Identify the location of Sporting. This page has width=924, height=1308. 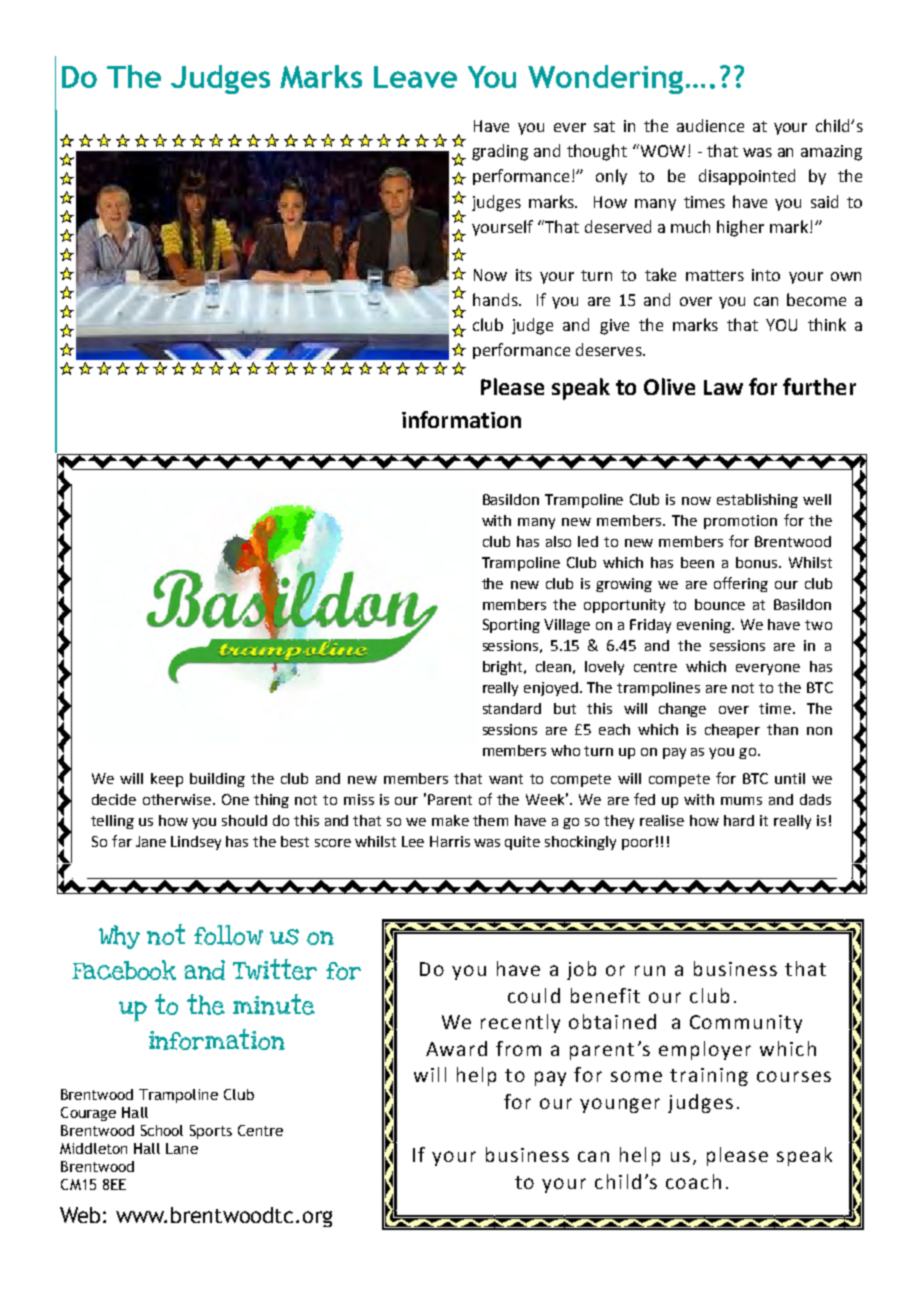
(511, 626).
